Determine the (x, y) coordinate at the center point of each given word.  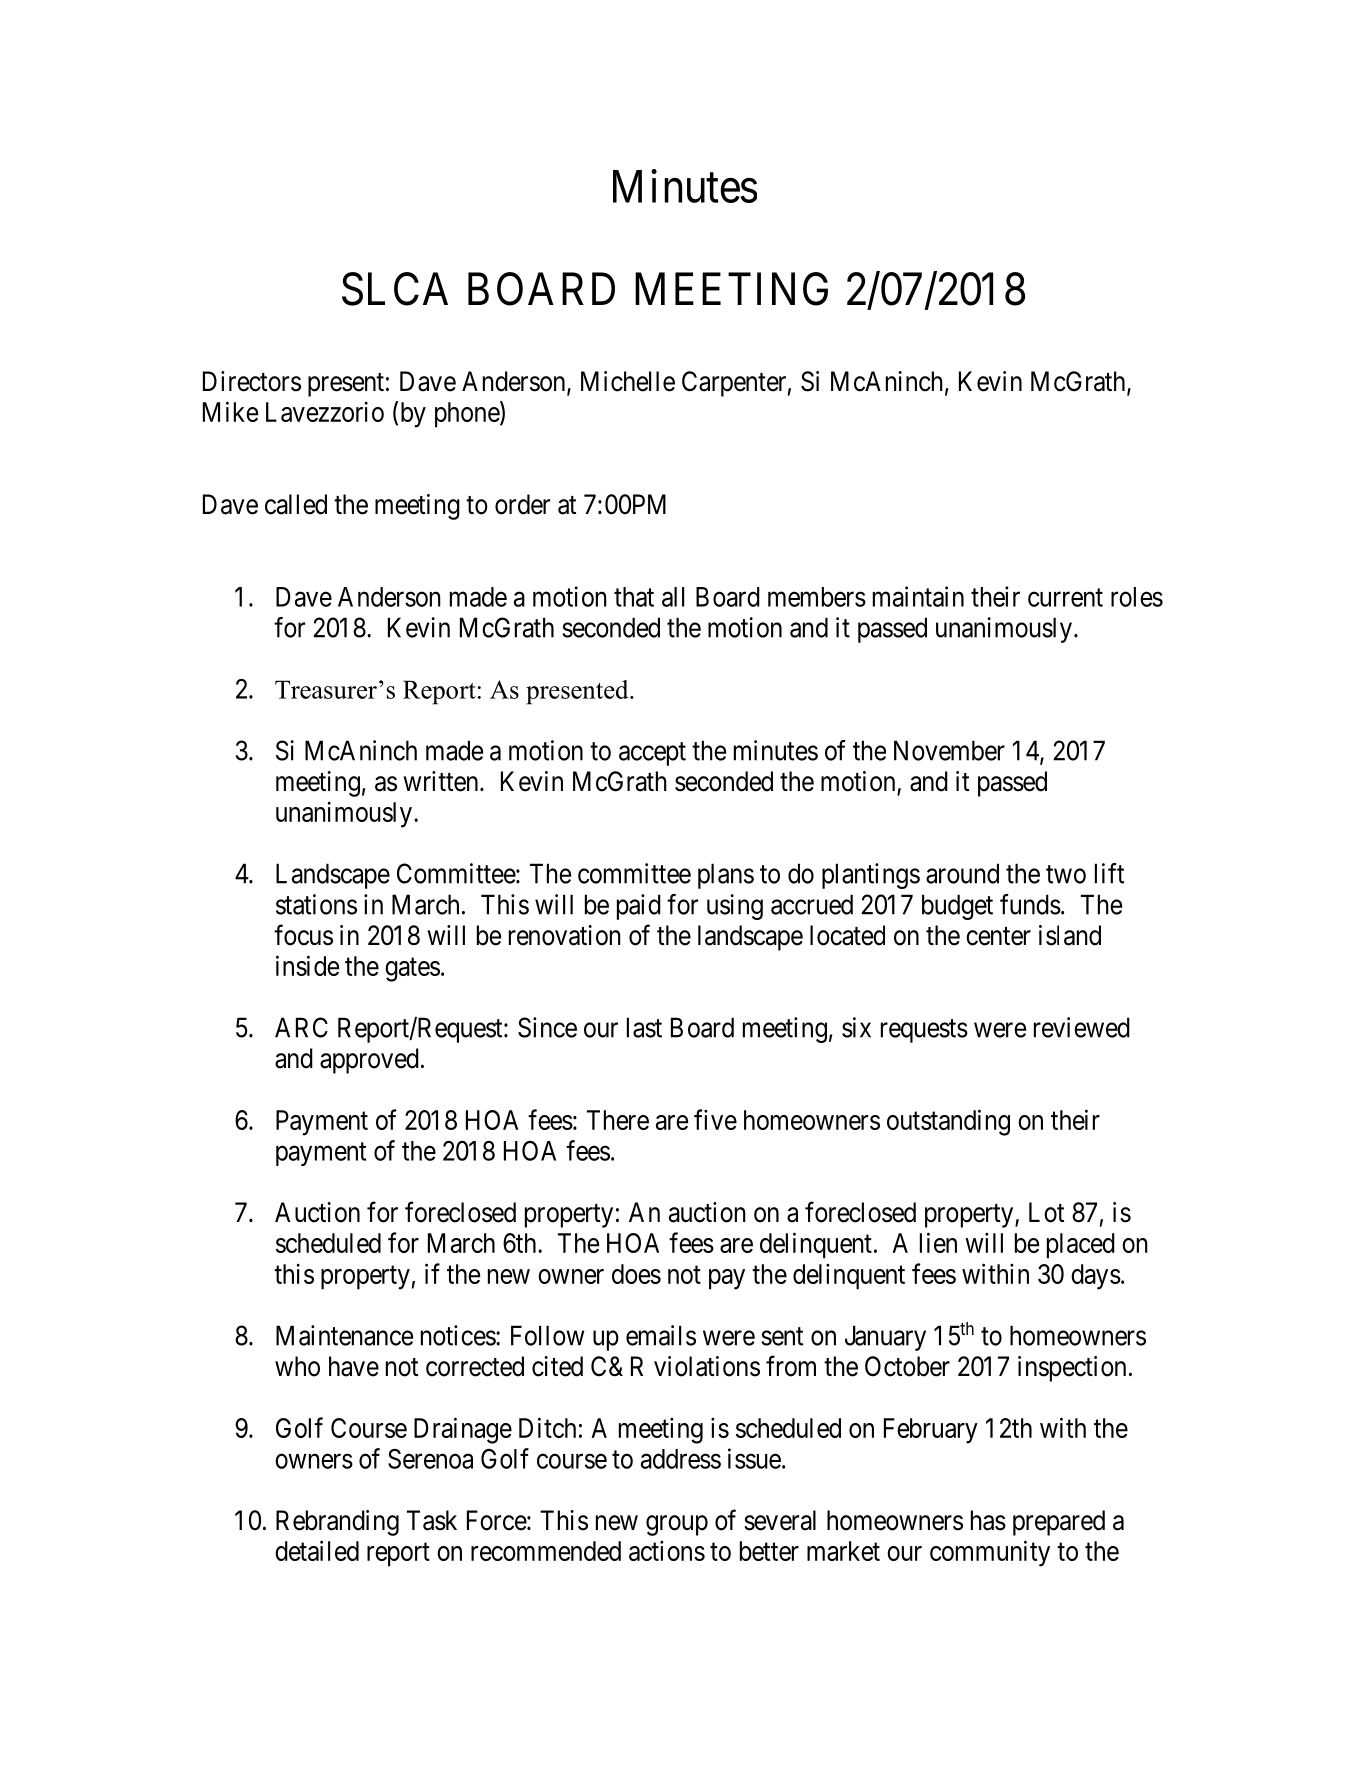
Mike (230, 411)
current (1065, 598)
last (644, 1027)
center (998, 936)
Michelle (628, 381)
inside (307, 965)
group (677, 1525)
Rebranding (337, 1523)
